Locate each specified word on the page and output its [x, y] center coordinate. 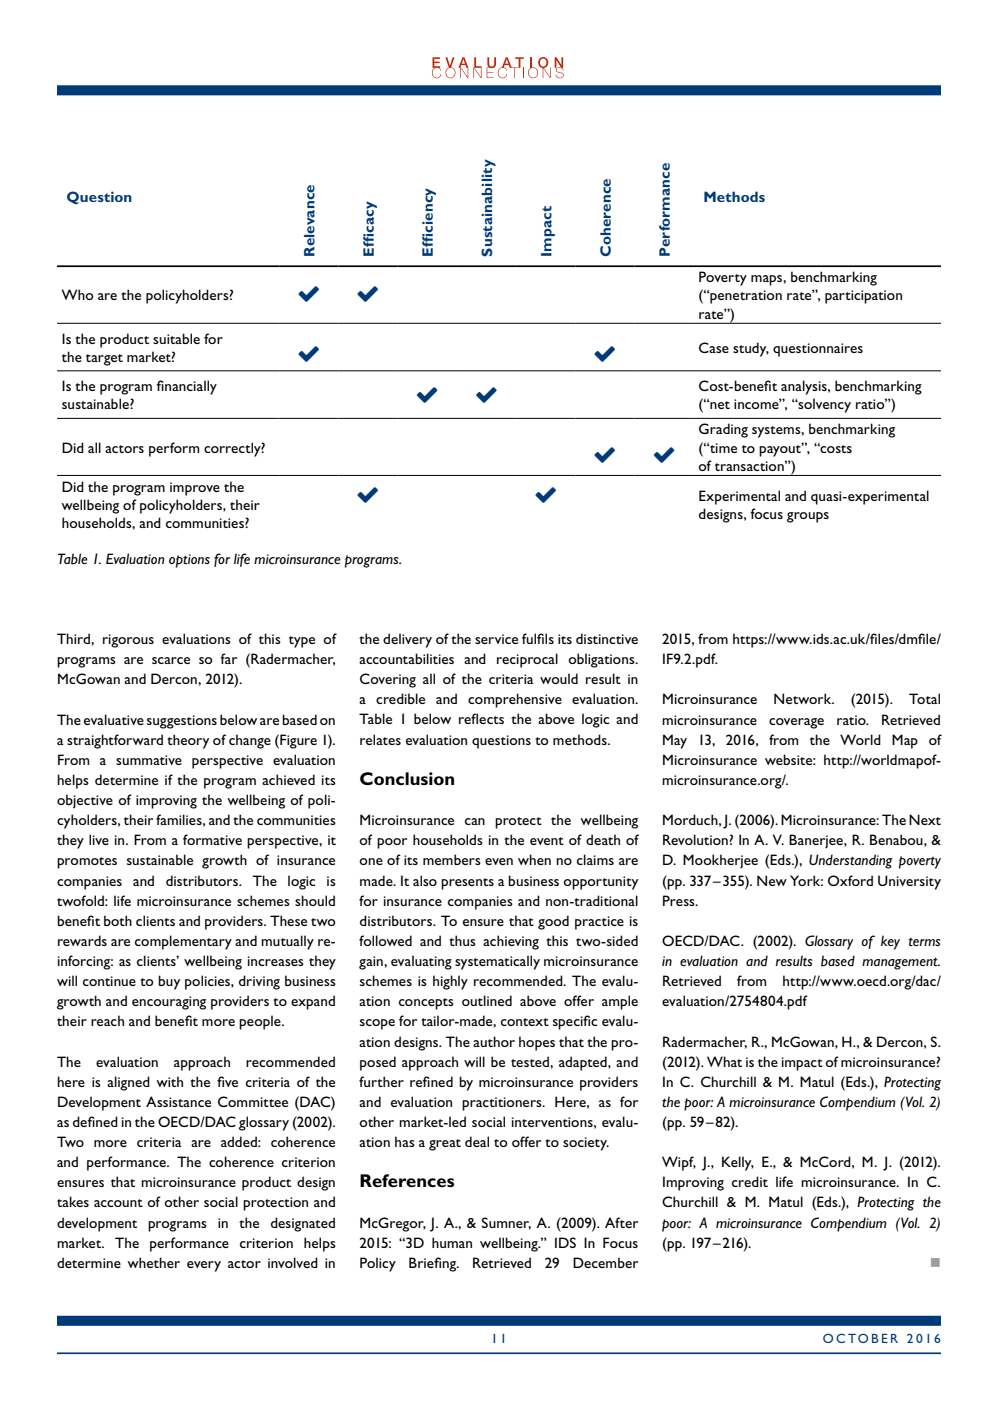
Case [714, 347]
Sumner [506, 1223]
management [901, 964]
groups [808, 517]
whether [153, 1262]
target [104, 360]
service [496, 639]
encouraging [169, 1003]
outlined [487, 1000]
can [475, 821]
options [189, 561]
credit [750, 1181]
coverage [796, 723]
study [751, 349]
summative [149, 760]
